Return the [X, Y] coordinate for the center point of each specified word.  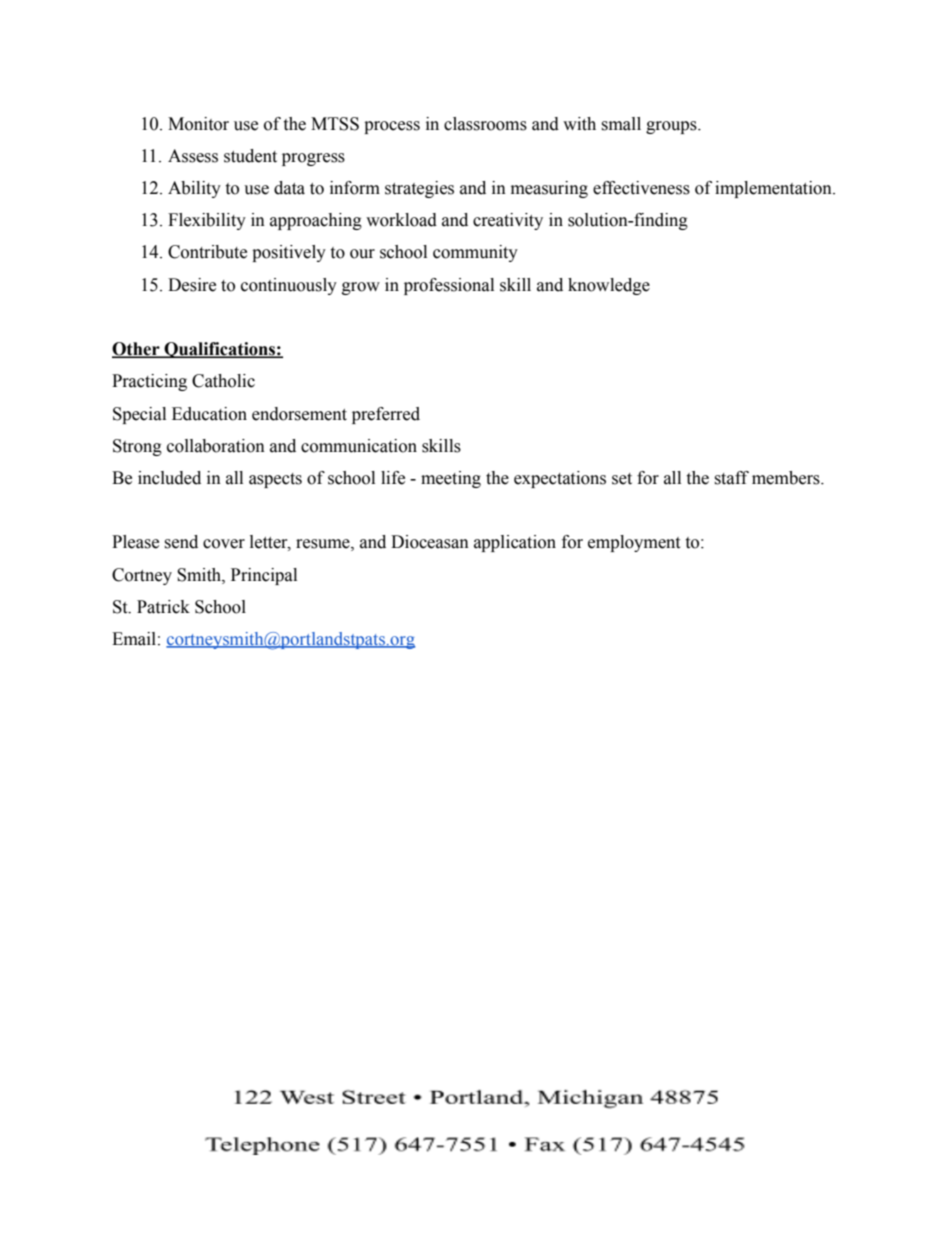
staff [731, 478]
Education [209, 414]
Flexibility [207, 221]
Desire [192, 285]
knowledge [609, 286]
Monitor [198, 124]
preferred [386, 415]
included [169, 478]
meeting [451, 479]
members [787, 478]
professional [449, 286]
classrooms [485, 124]
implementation [774, 189]
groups [672, 127]
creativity [508, 221]
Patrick [163, 607]
